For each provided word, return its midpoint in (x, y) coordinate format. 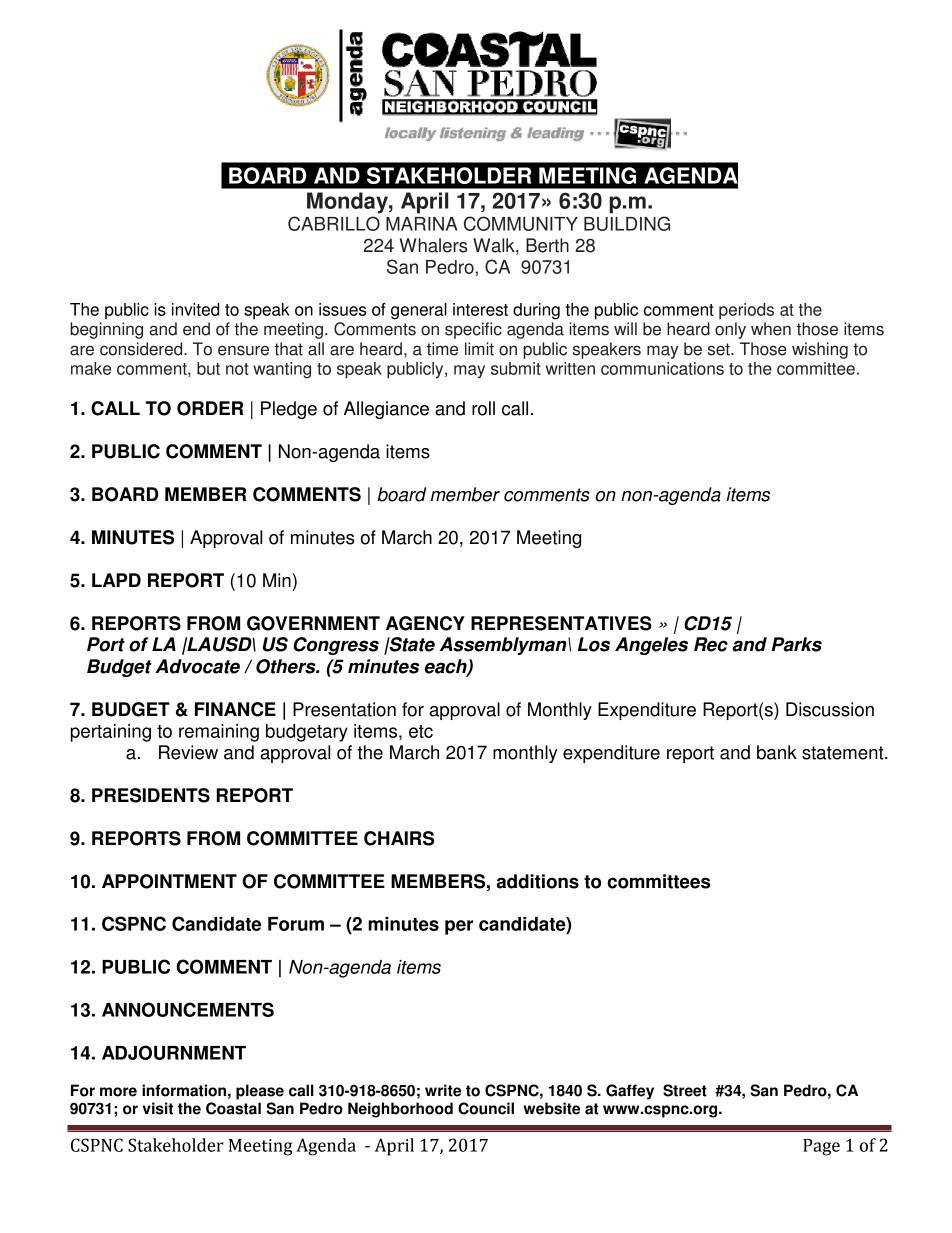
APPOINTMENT (169, 881)
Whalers (433, 245)
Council (486, 1108)
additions (538, 881)
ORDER (210, 408)
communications (662, 368)
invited (195, 309)
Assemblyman (504, 646)
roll (483, 408)
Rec (711, 644)
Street (685, 1090)
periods (746, 311)
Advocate (197, 666)
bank (777, 752)
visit (158, 1108)
